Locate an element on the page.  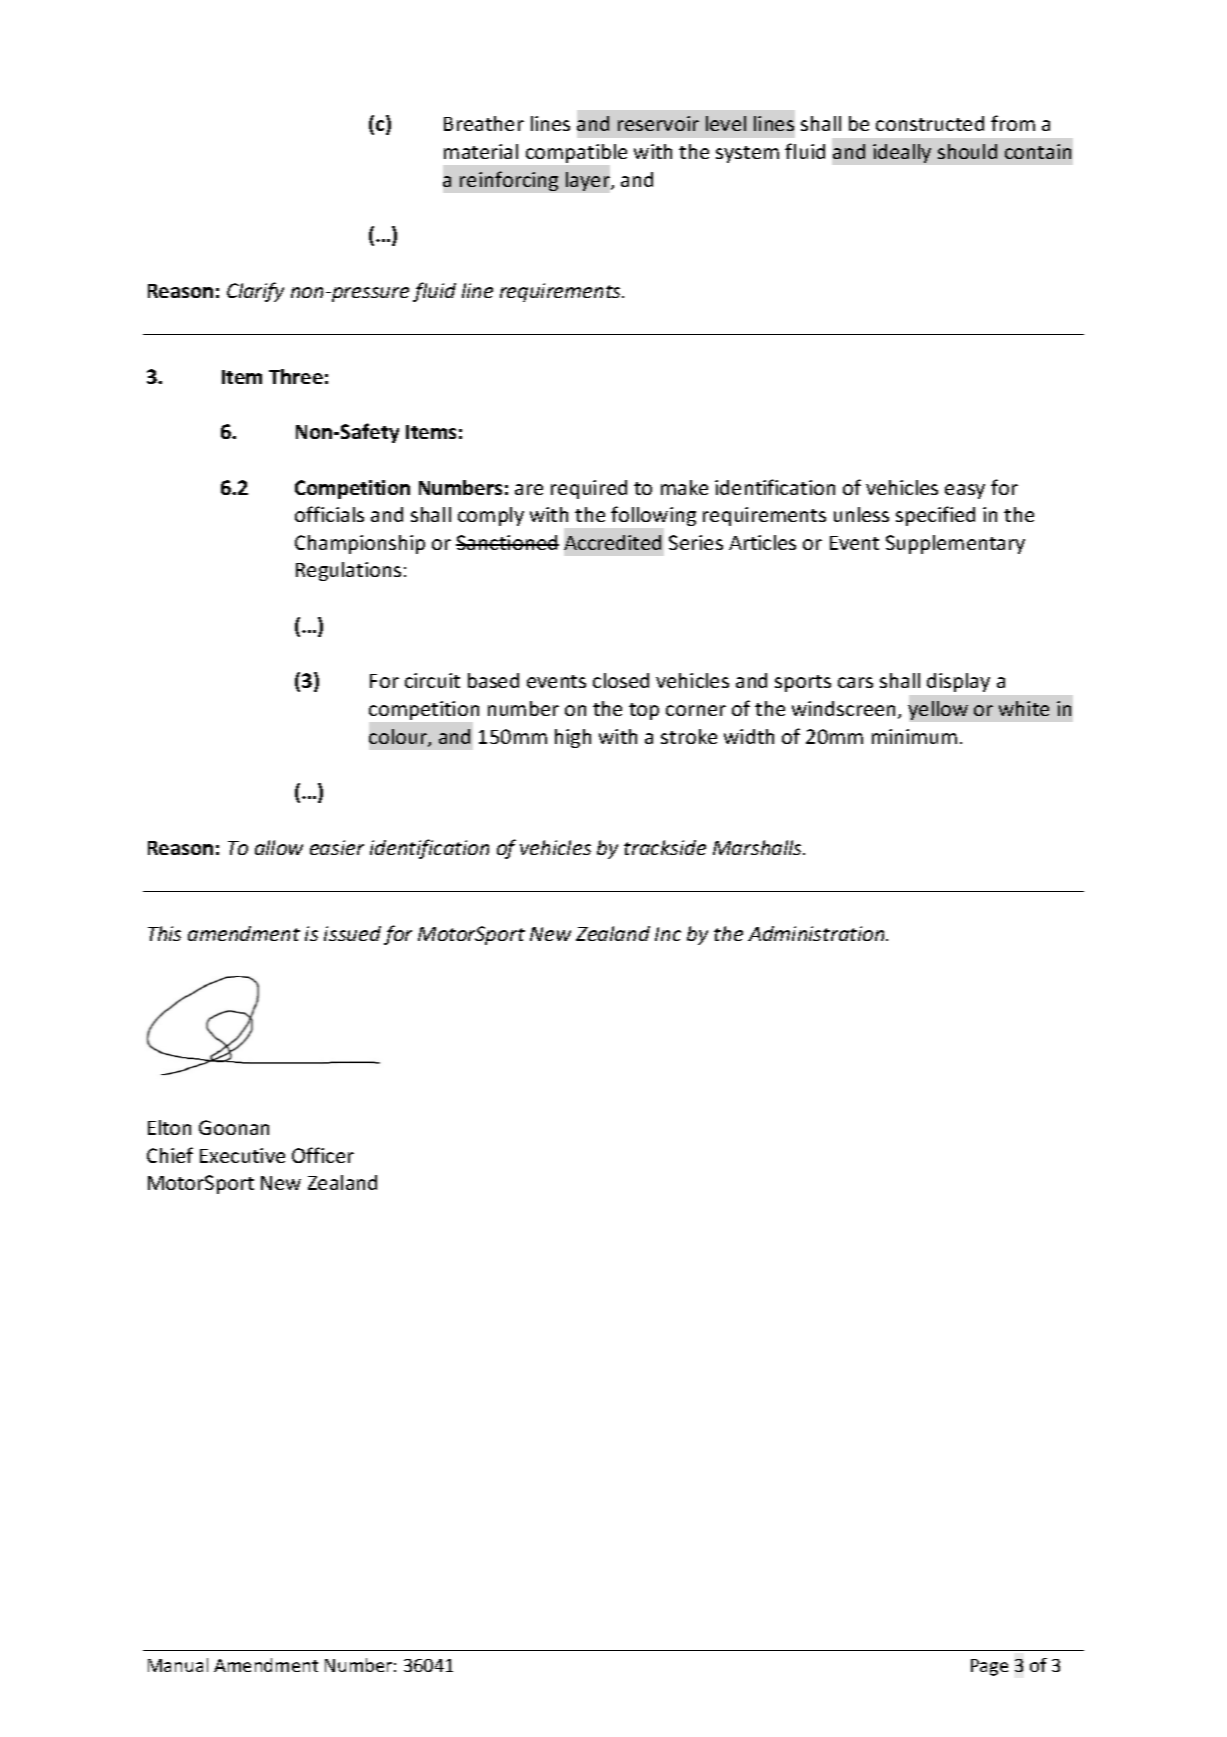
closed is located at coordinates (621, 680).
